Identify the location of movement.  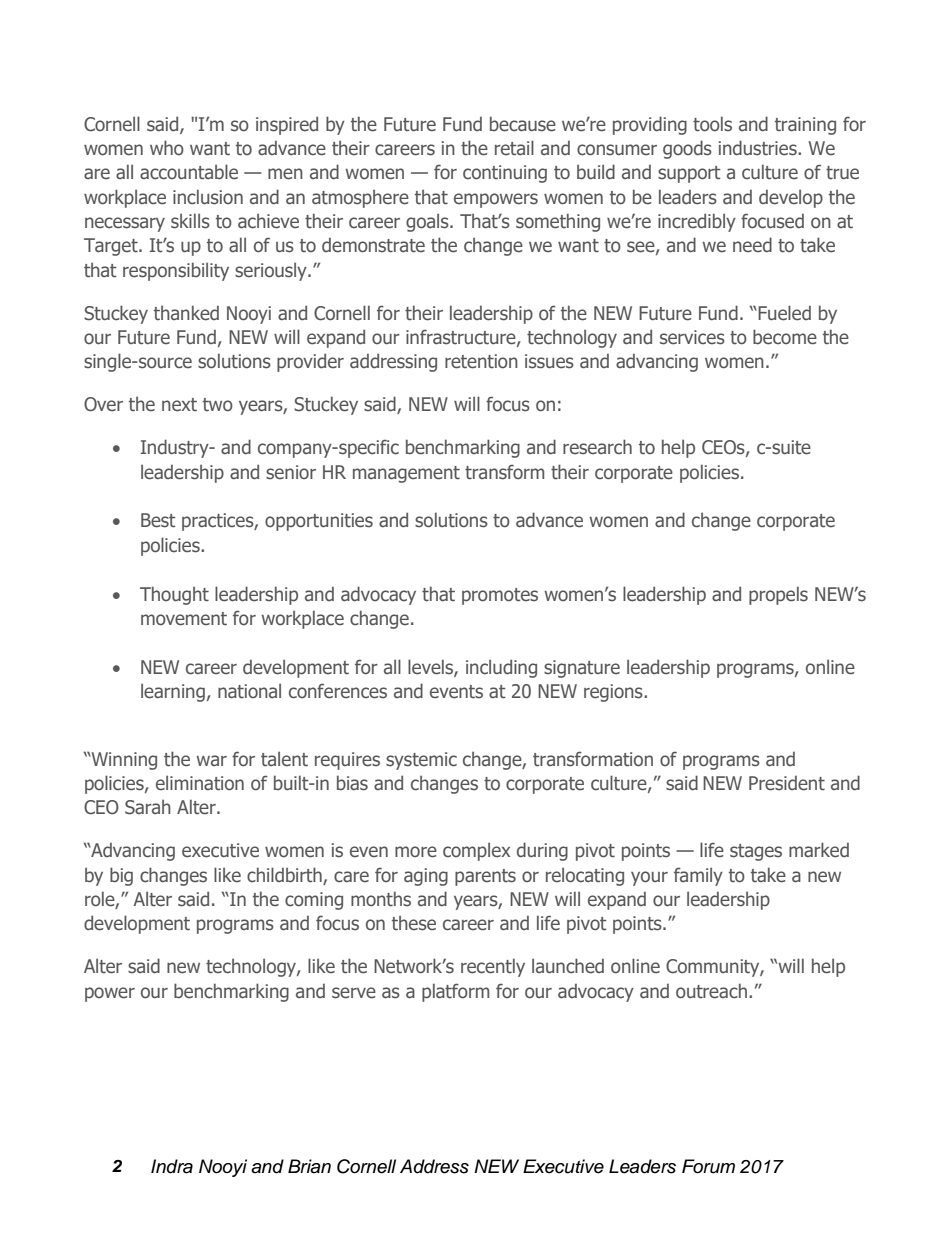
(184, 619).
